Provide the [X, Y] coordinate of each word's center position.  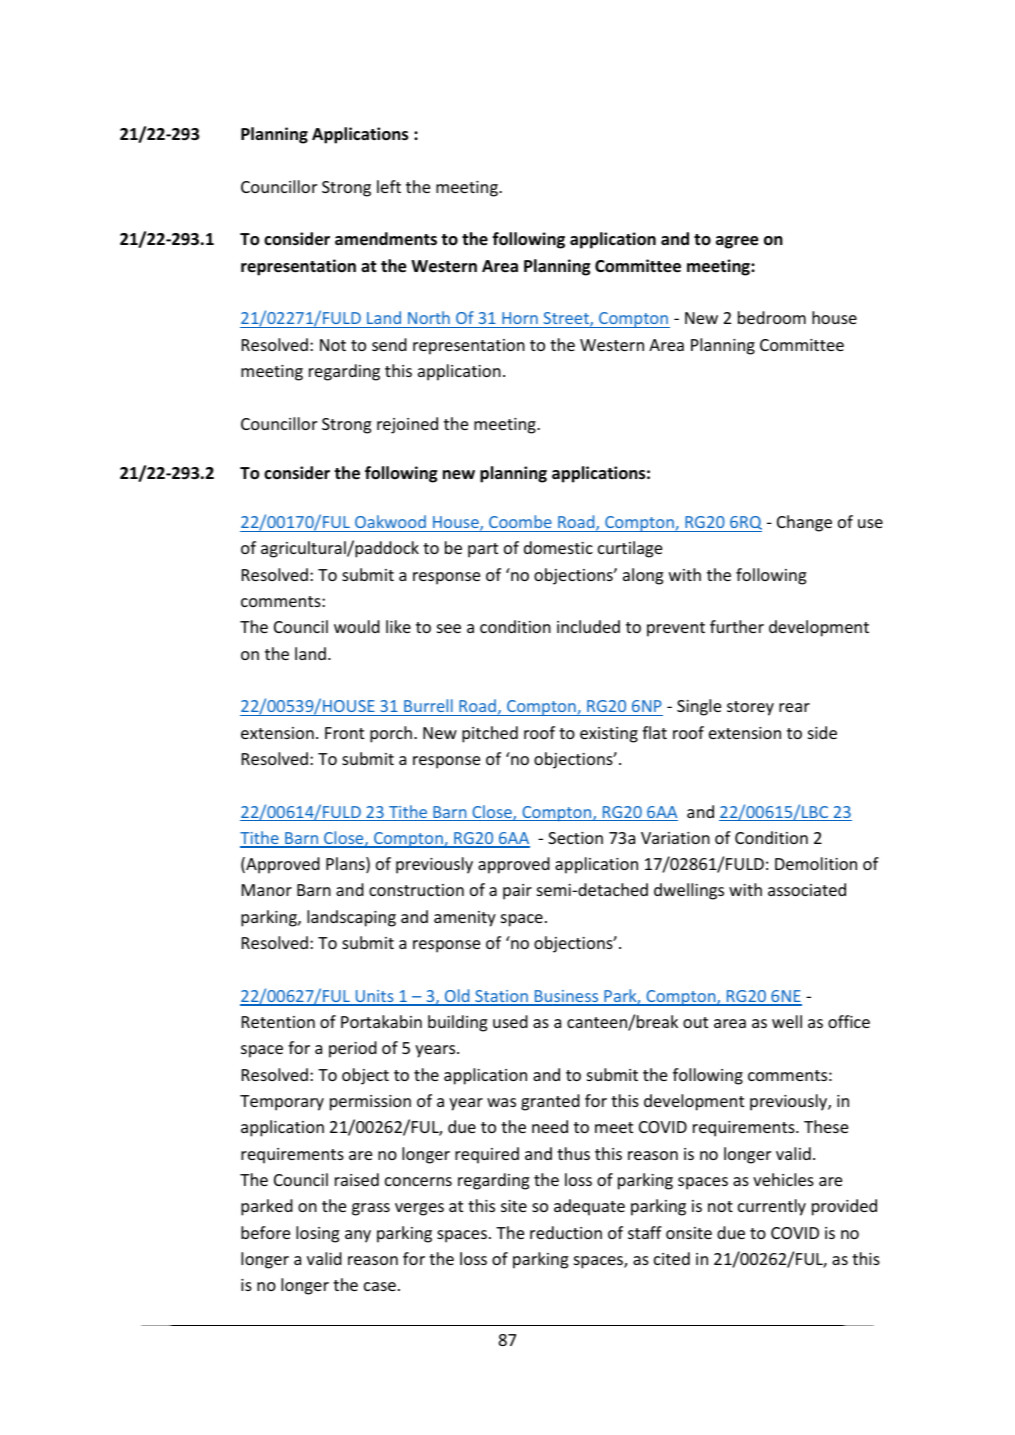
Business [567, 997]
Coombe [520, 521]
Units [374, 997]
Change [804, 523]
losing [317, 1234]
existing [609, 735]
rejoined [407, 425]
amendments [386, 239]
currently [772, 1207]
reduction [566, 1232]
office [849, 1021]
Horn [520, 318]
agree [737, 242]
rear [794, 707]
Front [344, 733]
